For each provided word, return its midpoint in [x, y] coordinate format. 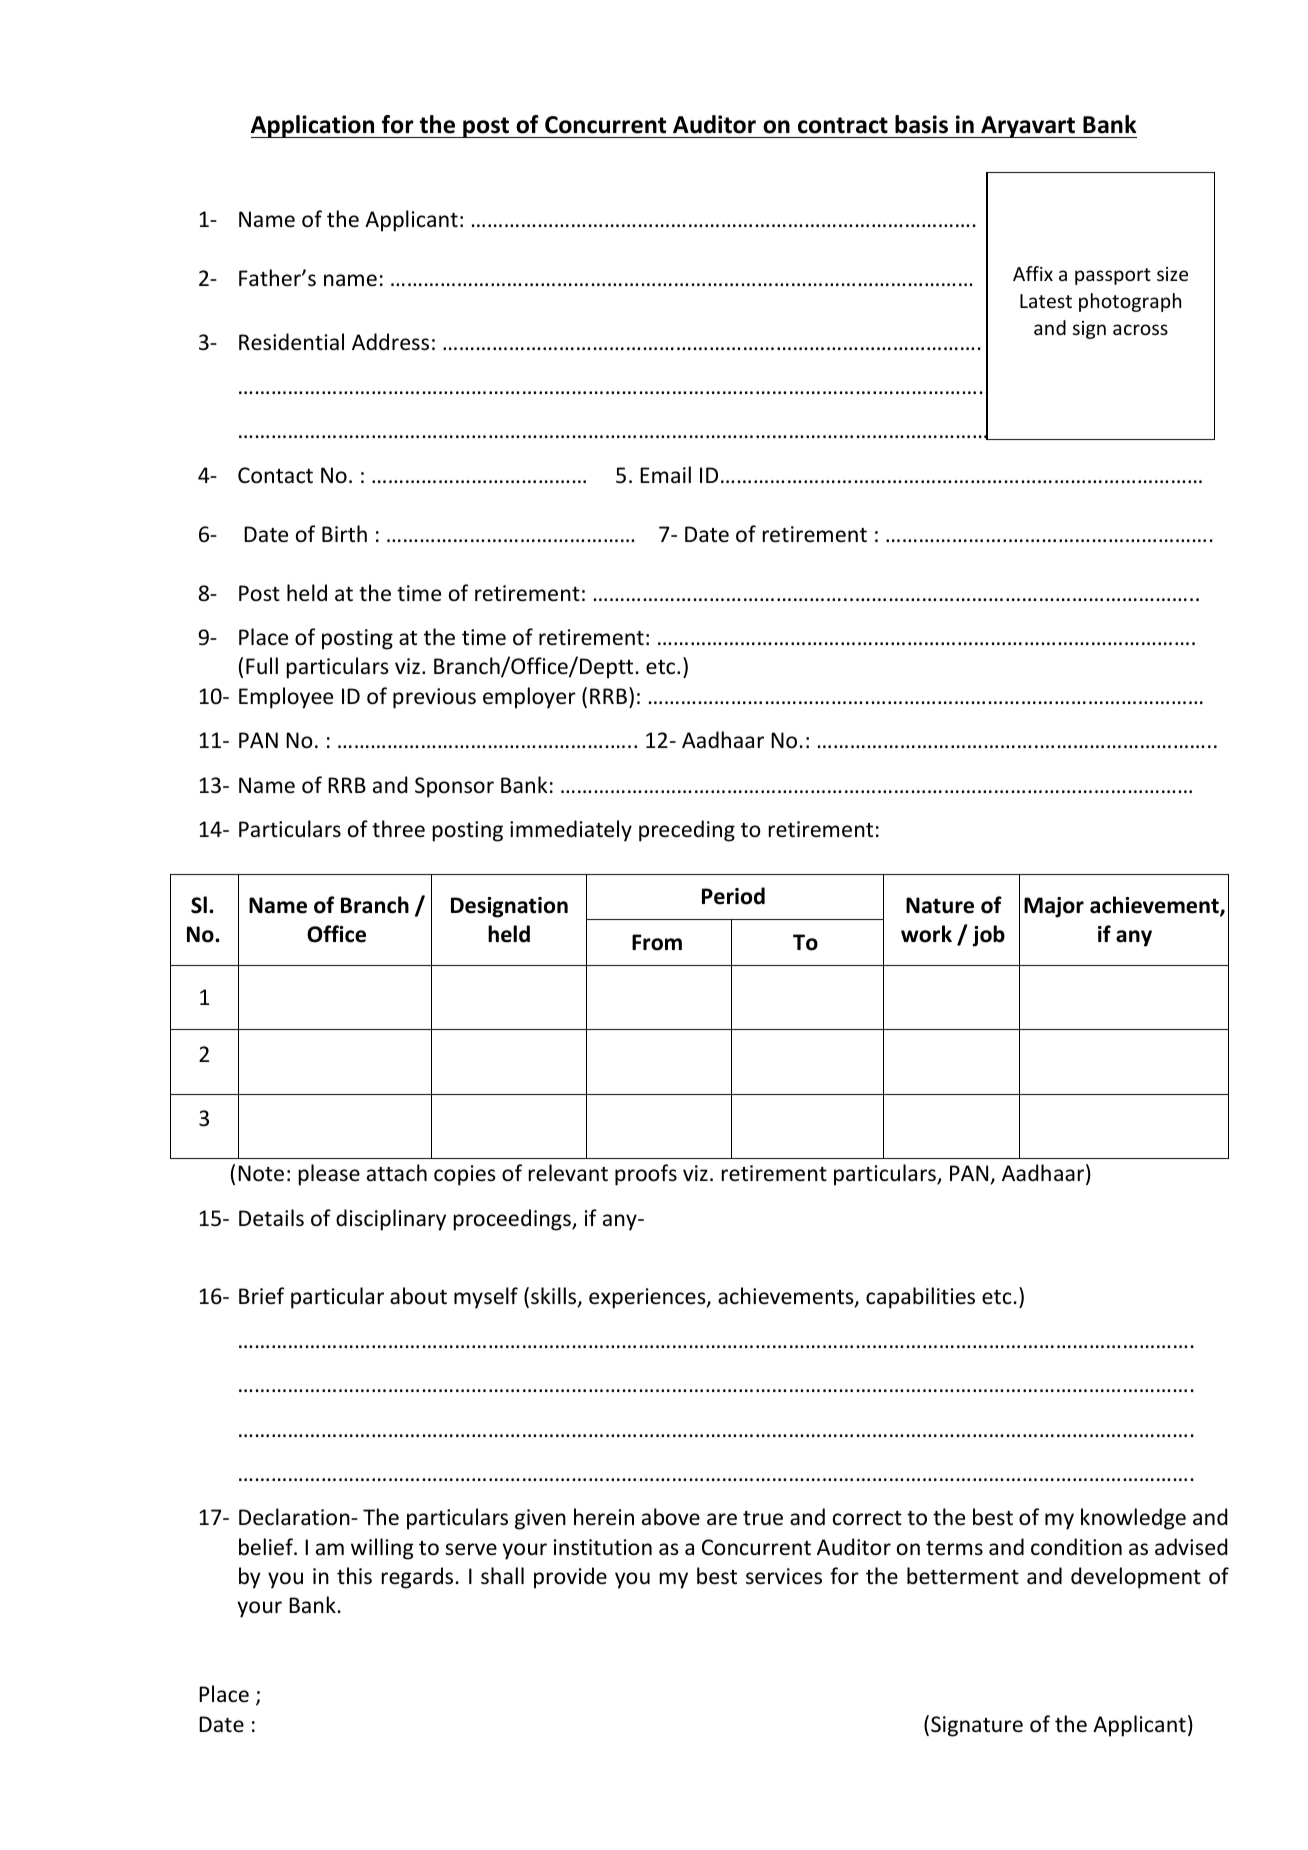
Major [1054, 907]
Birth [344, 533]
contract [843, 125]
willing [382, 1549]
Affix [1033, 273]
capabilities [920, 1298]
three [398, 829]
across [1140, 329]
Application [314, 126]
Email [665, 474]
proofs [646, 1175]
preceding [687, 831]
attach [397, 1172]
